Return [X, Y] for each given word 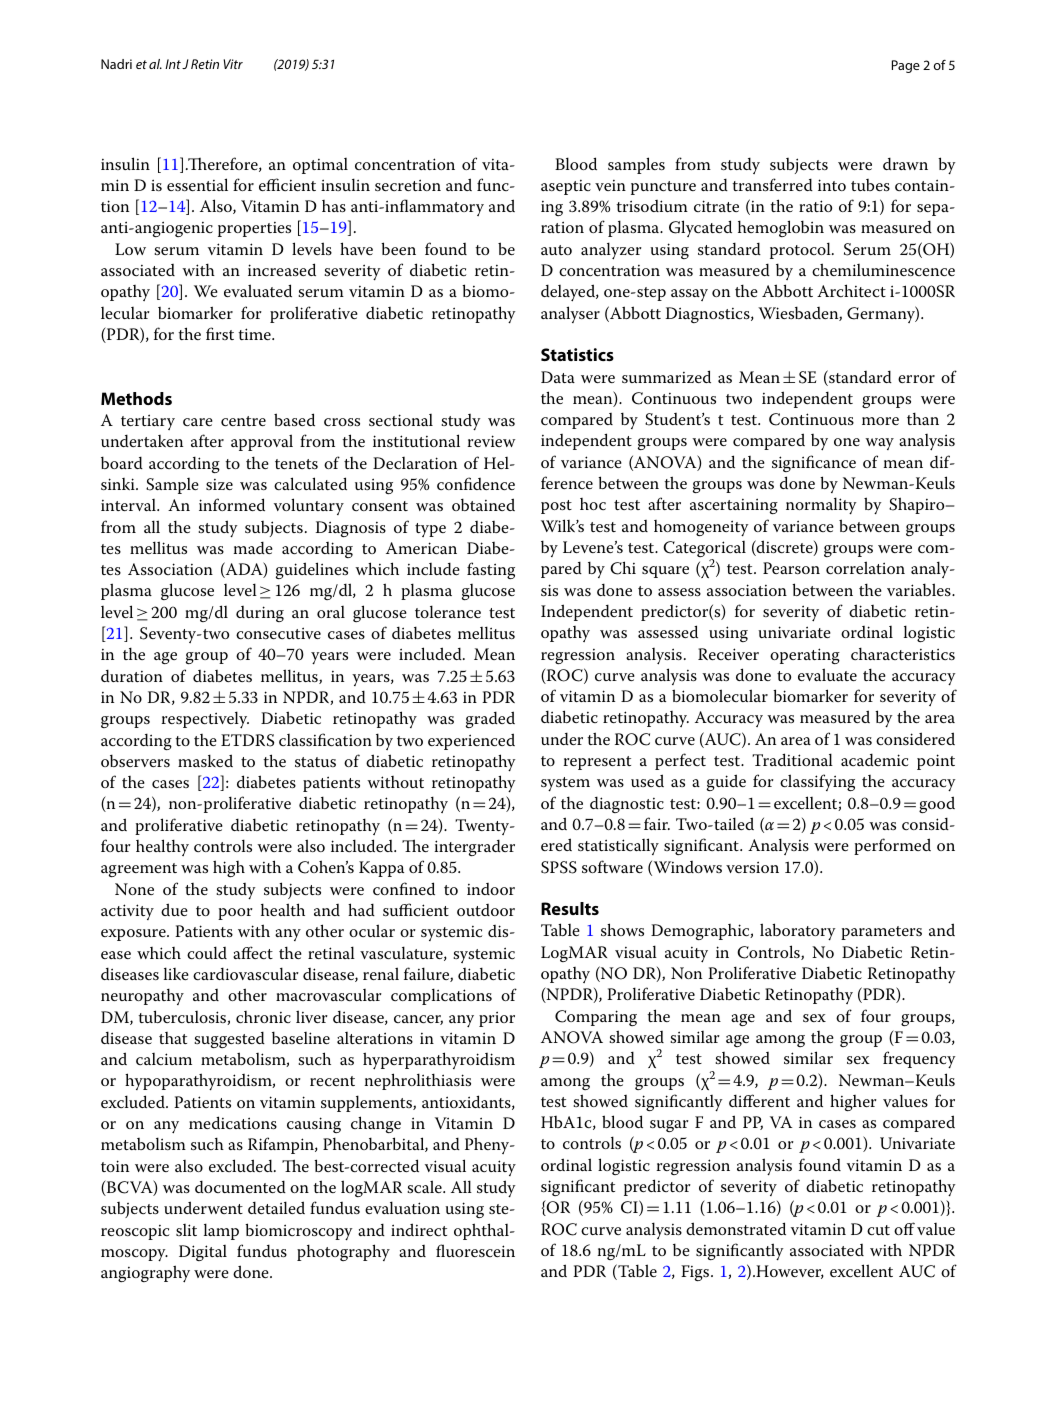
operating [805, 656]
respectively [205, 720]
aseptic [566, 187]
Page [906, 66]
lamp [221, 1231]
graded [490, 719]
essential [197, 184]
